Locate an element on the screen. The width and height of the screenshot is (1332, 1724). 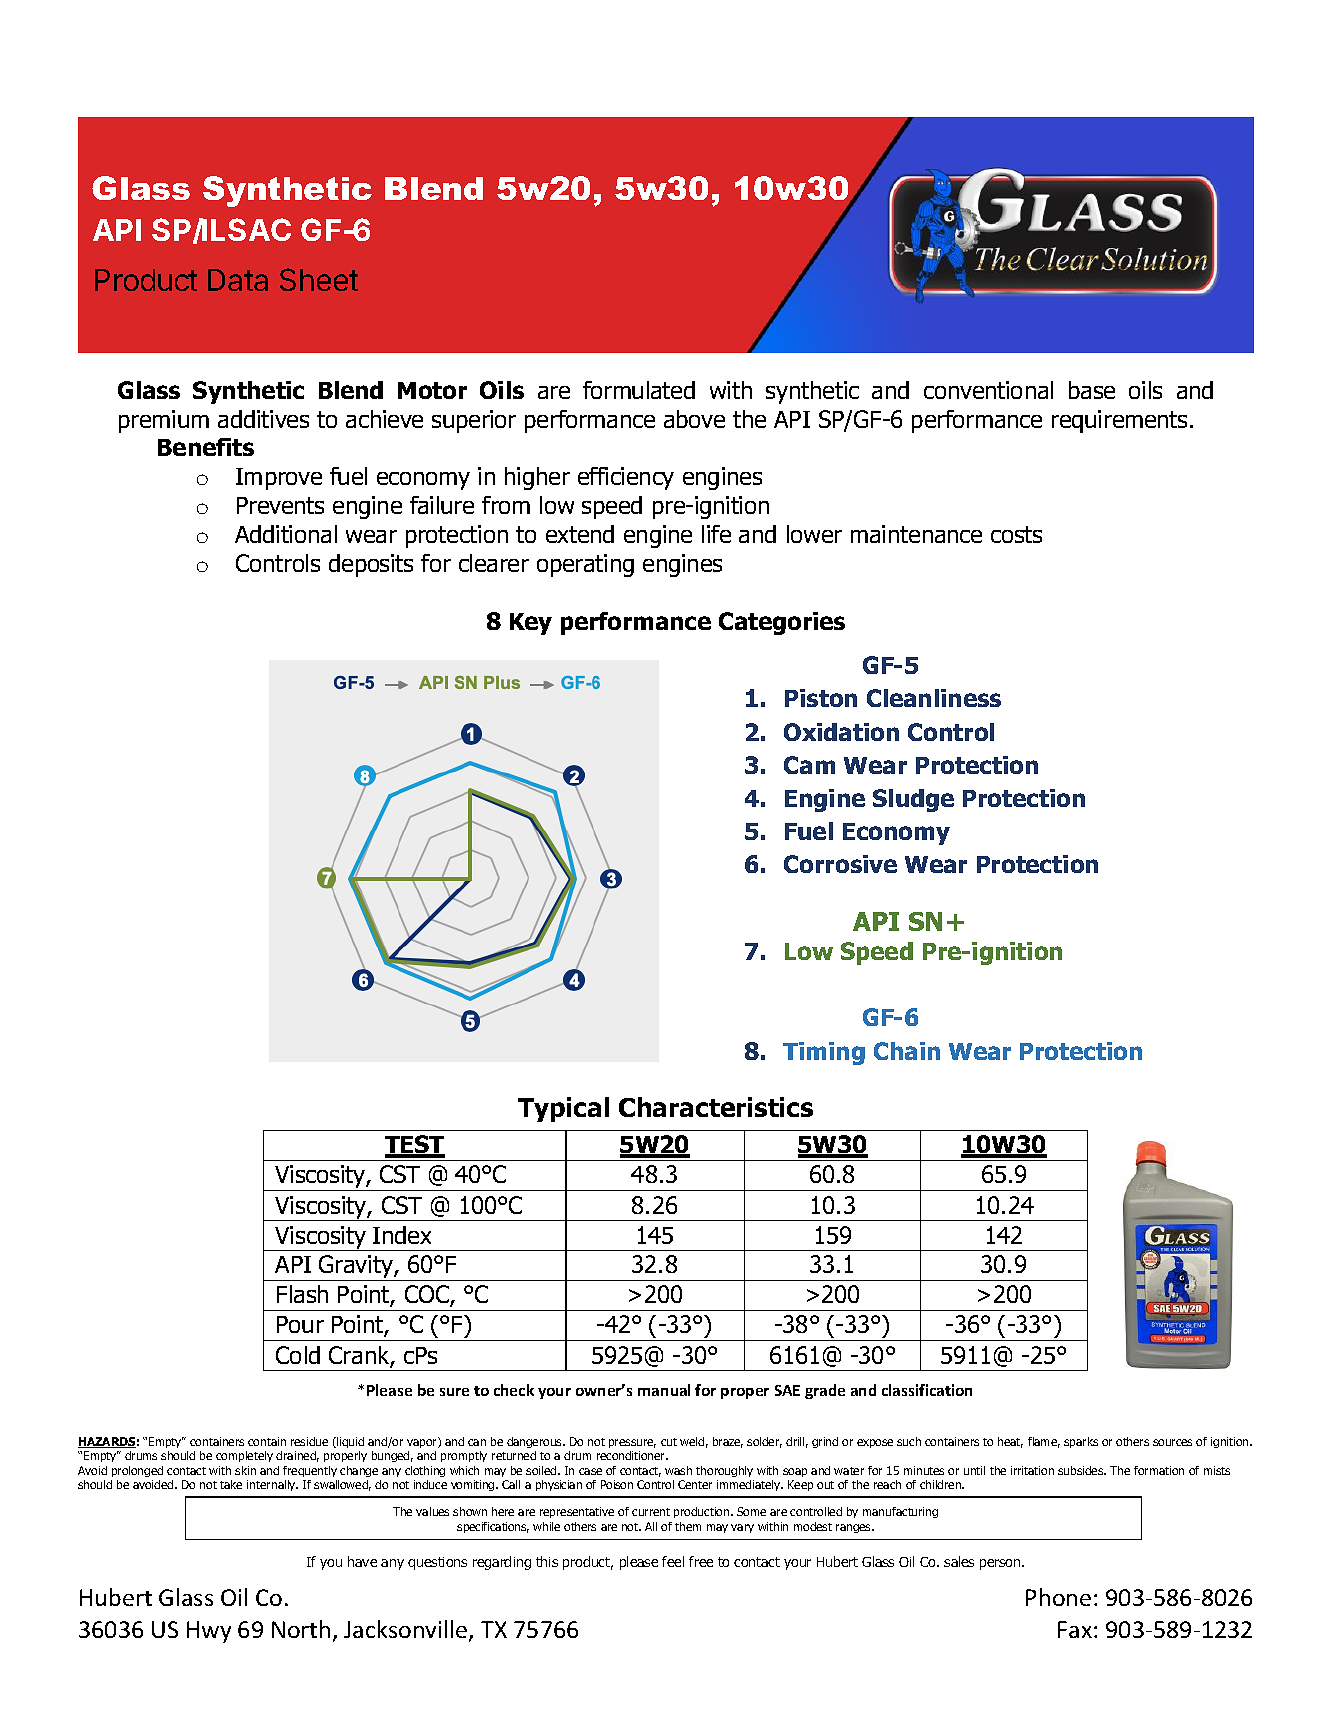
TEST is located at coordinates (415, 1146).
